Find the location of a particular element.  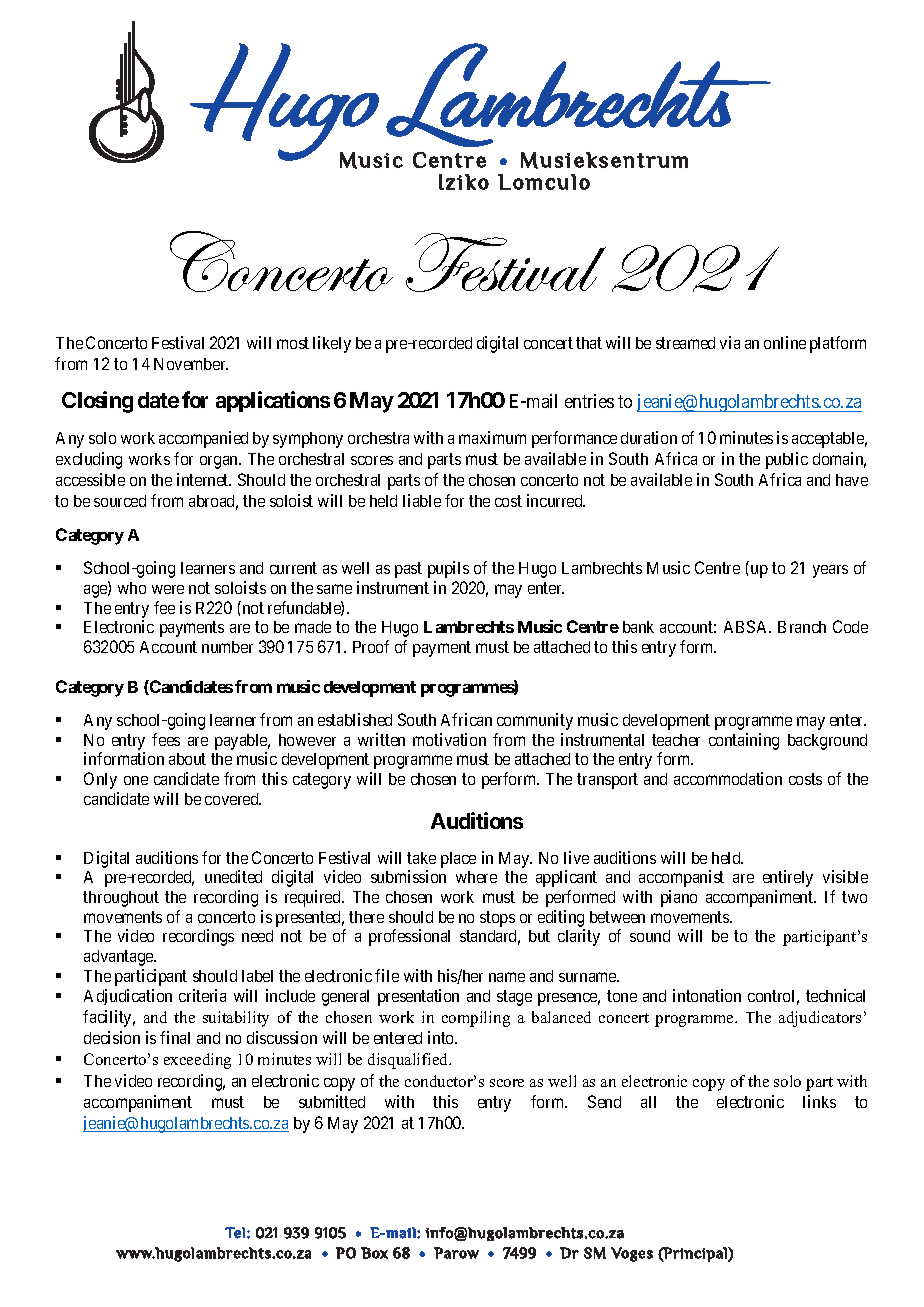

exceeding is located at coordinates (197, 1061).
